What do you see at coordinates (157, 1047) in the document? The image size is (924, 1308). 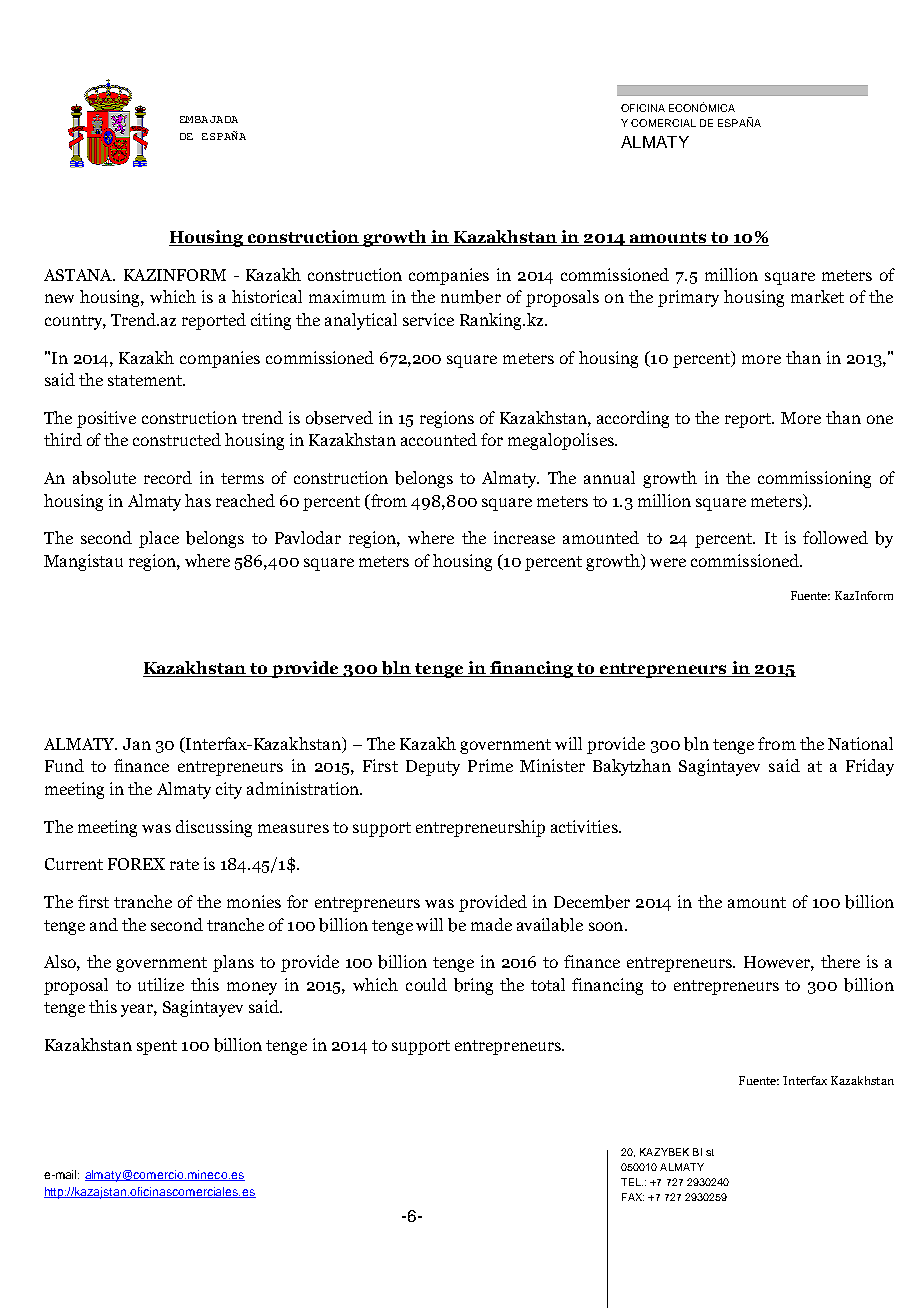 I see `spent` at bounding box center [157, 1047].
